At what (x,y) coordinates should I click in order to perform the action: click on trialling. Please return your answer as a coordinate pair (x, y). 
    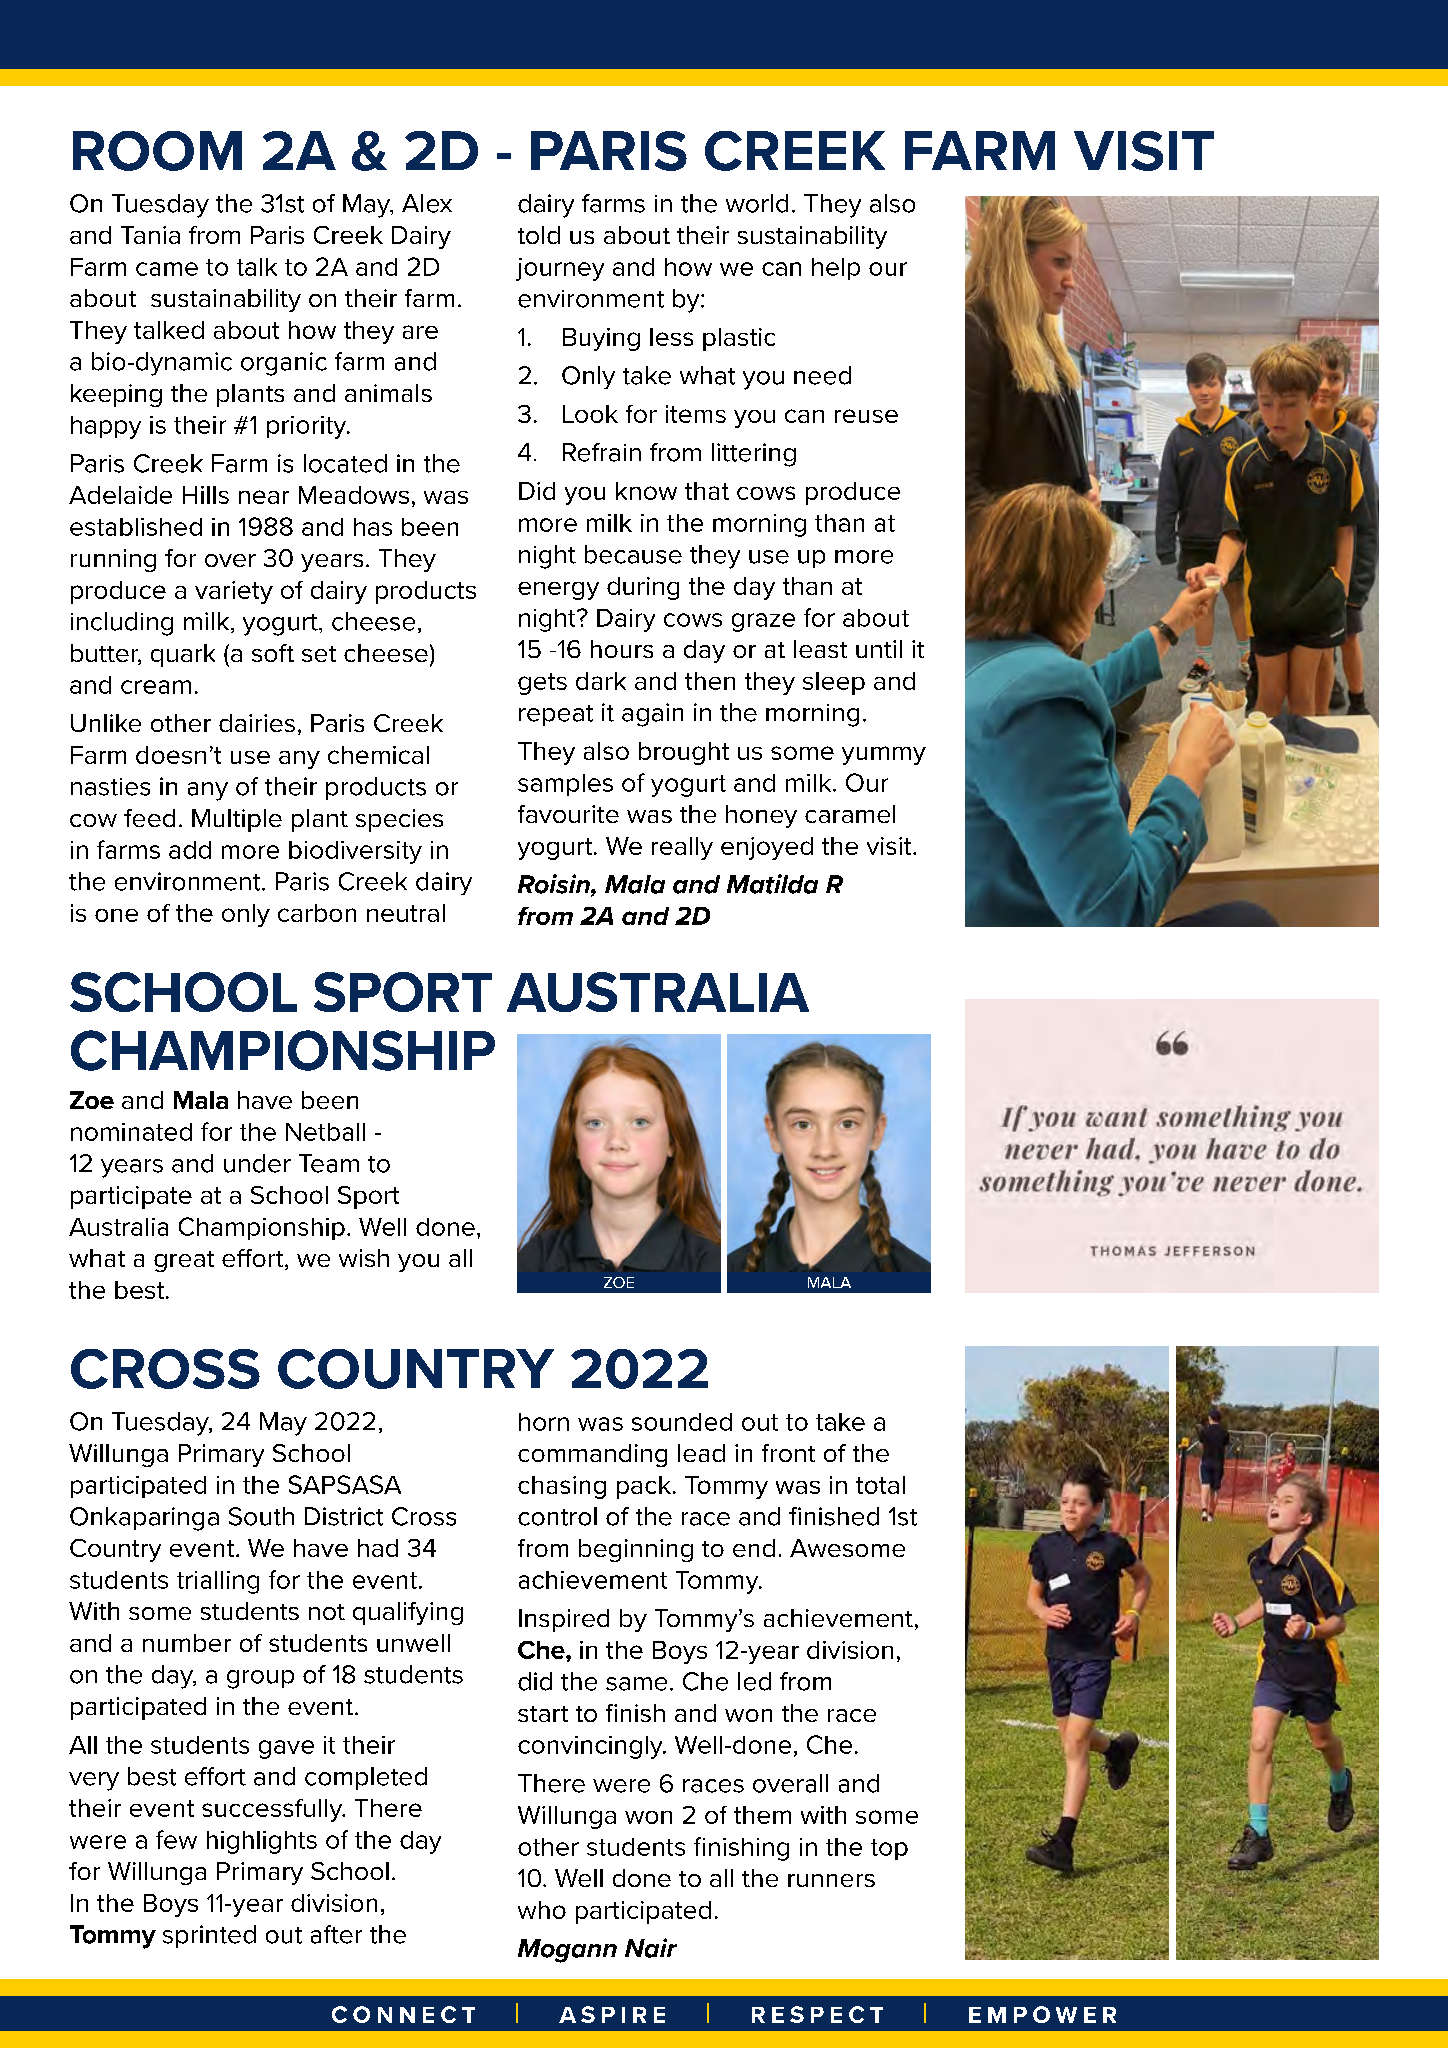
    Looking at the image, I should click on (218, 1582).
